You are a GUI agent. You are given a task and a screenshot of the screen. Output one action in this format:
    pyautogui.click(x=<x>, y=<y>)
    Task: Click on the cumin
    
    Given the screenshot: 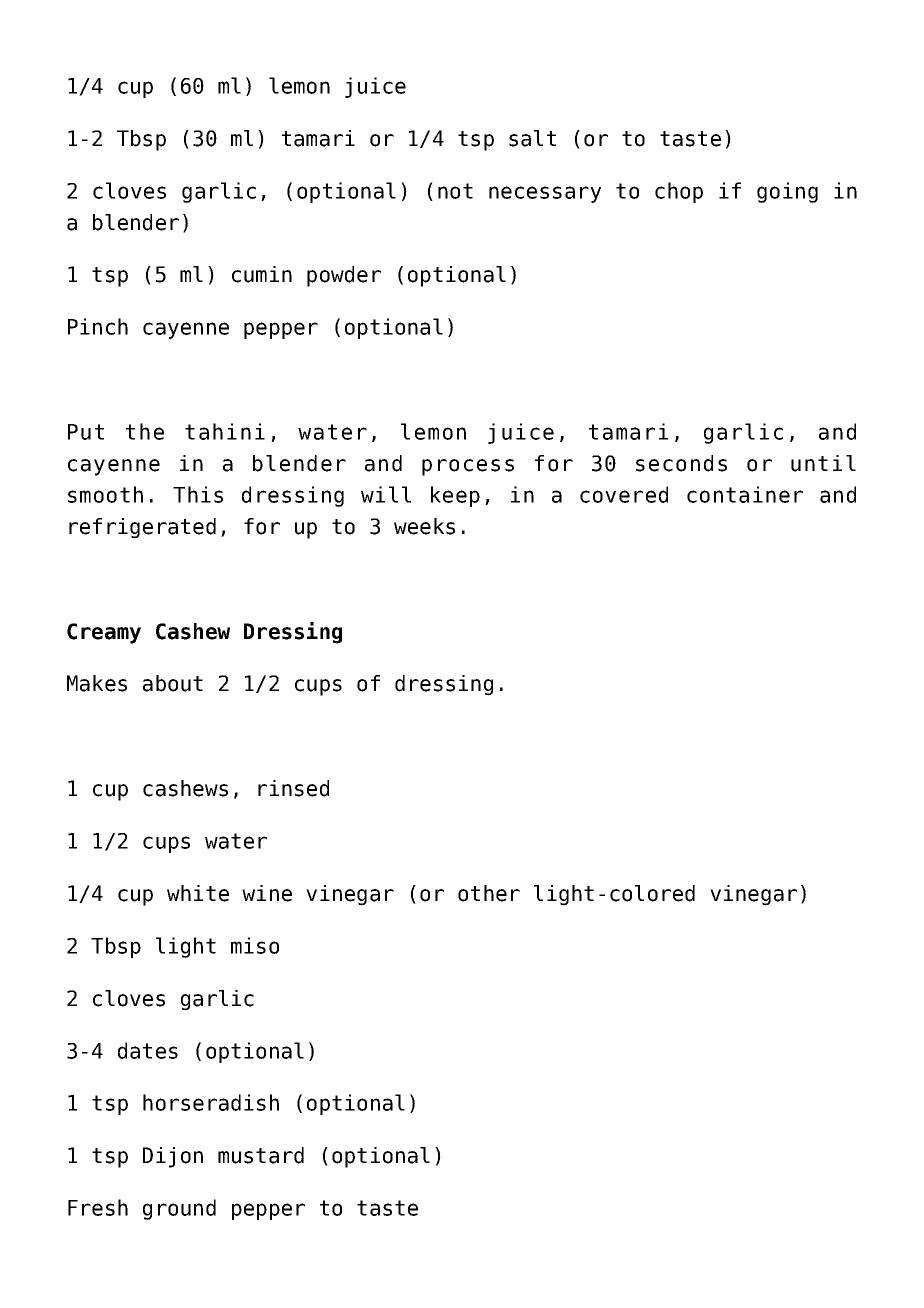 What is the action you would take?
    pyautogui.click(x=262, y=274)
